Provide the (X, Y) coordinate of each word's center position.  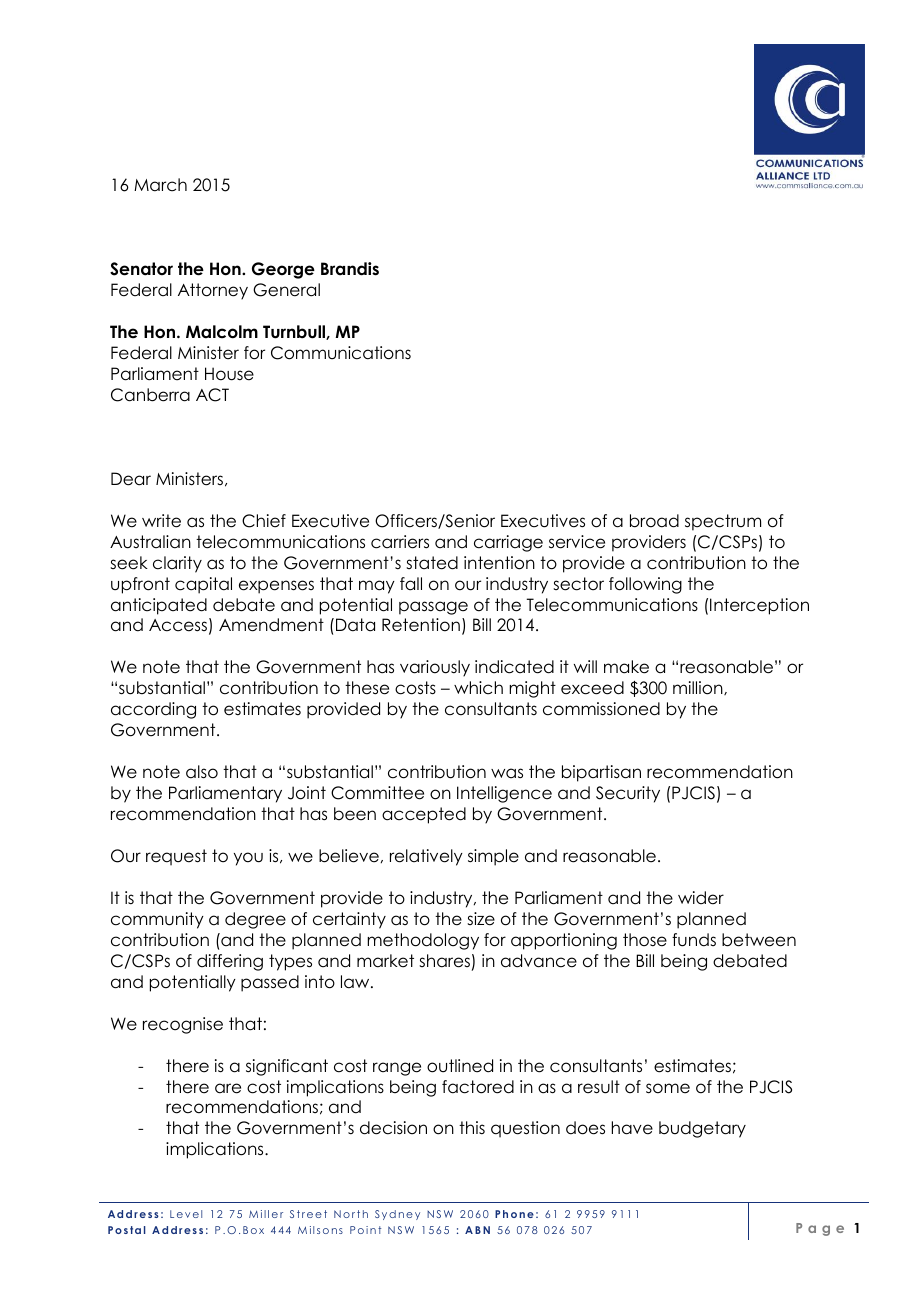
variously (435, 668)
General (286, 290)
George (283, 270)
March (160, 185)
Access (178, 625)
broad (654, 521)
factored (478, 1087)
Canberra (150, 395)
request (176, 857)
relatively (426, 857)
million (699, 688)
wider (701, 898)
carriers (400, 542)
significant (287, 1067)
